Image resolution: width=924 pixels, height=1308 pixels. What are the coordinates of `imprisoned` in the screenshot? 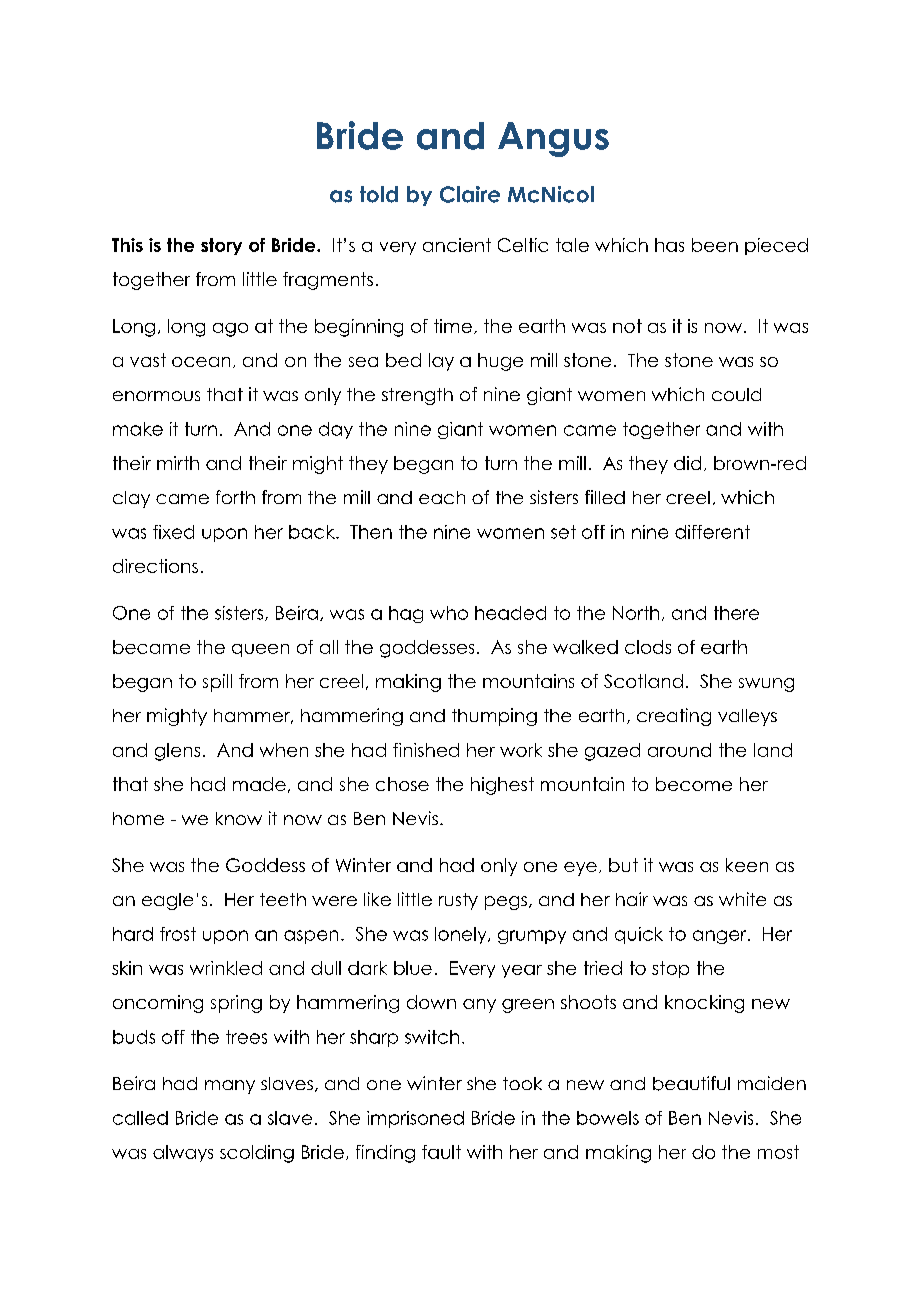 It's located at (415, 1119).
